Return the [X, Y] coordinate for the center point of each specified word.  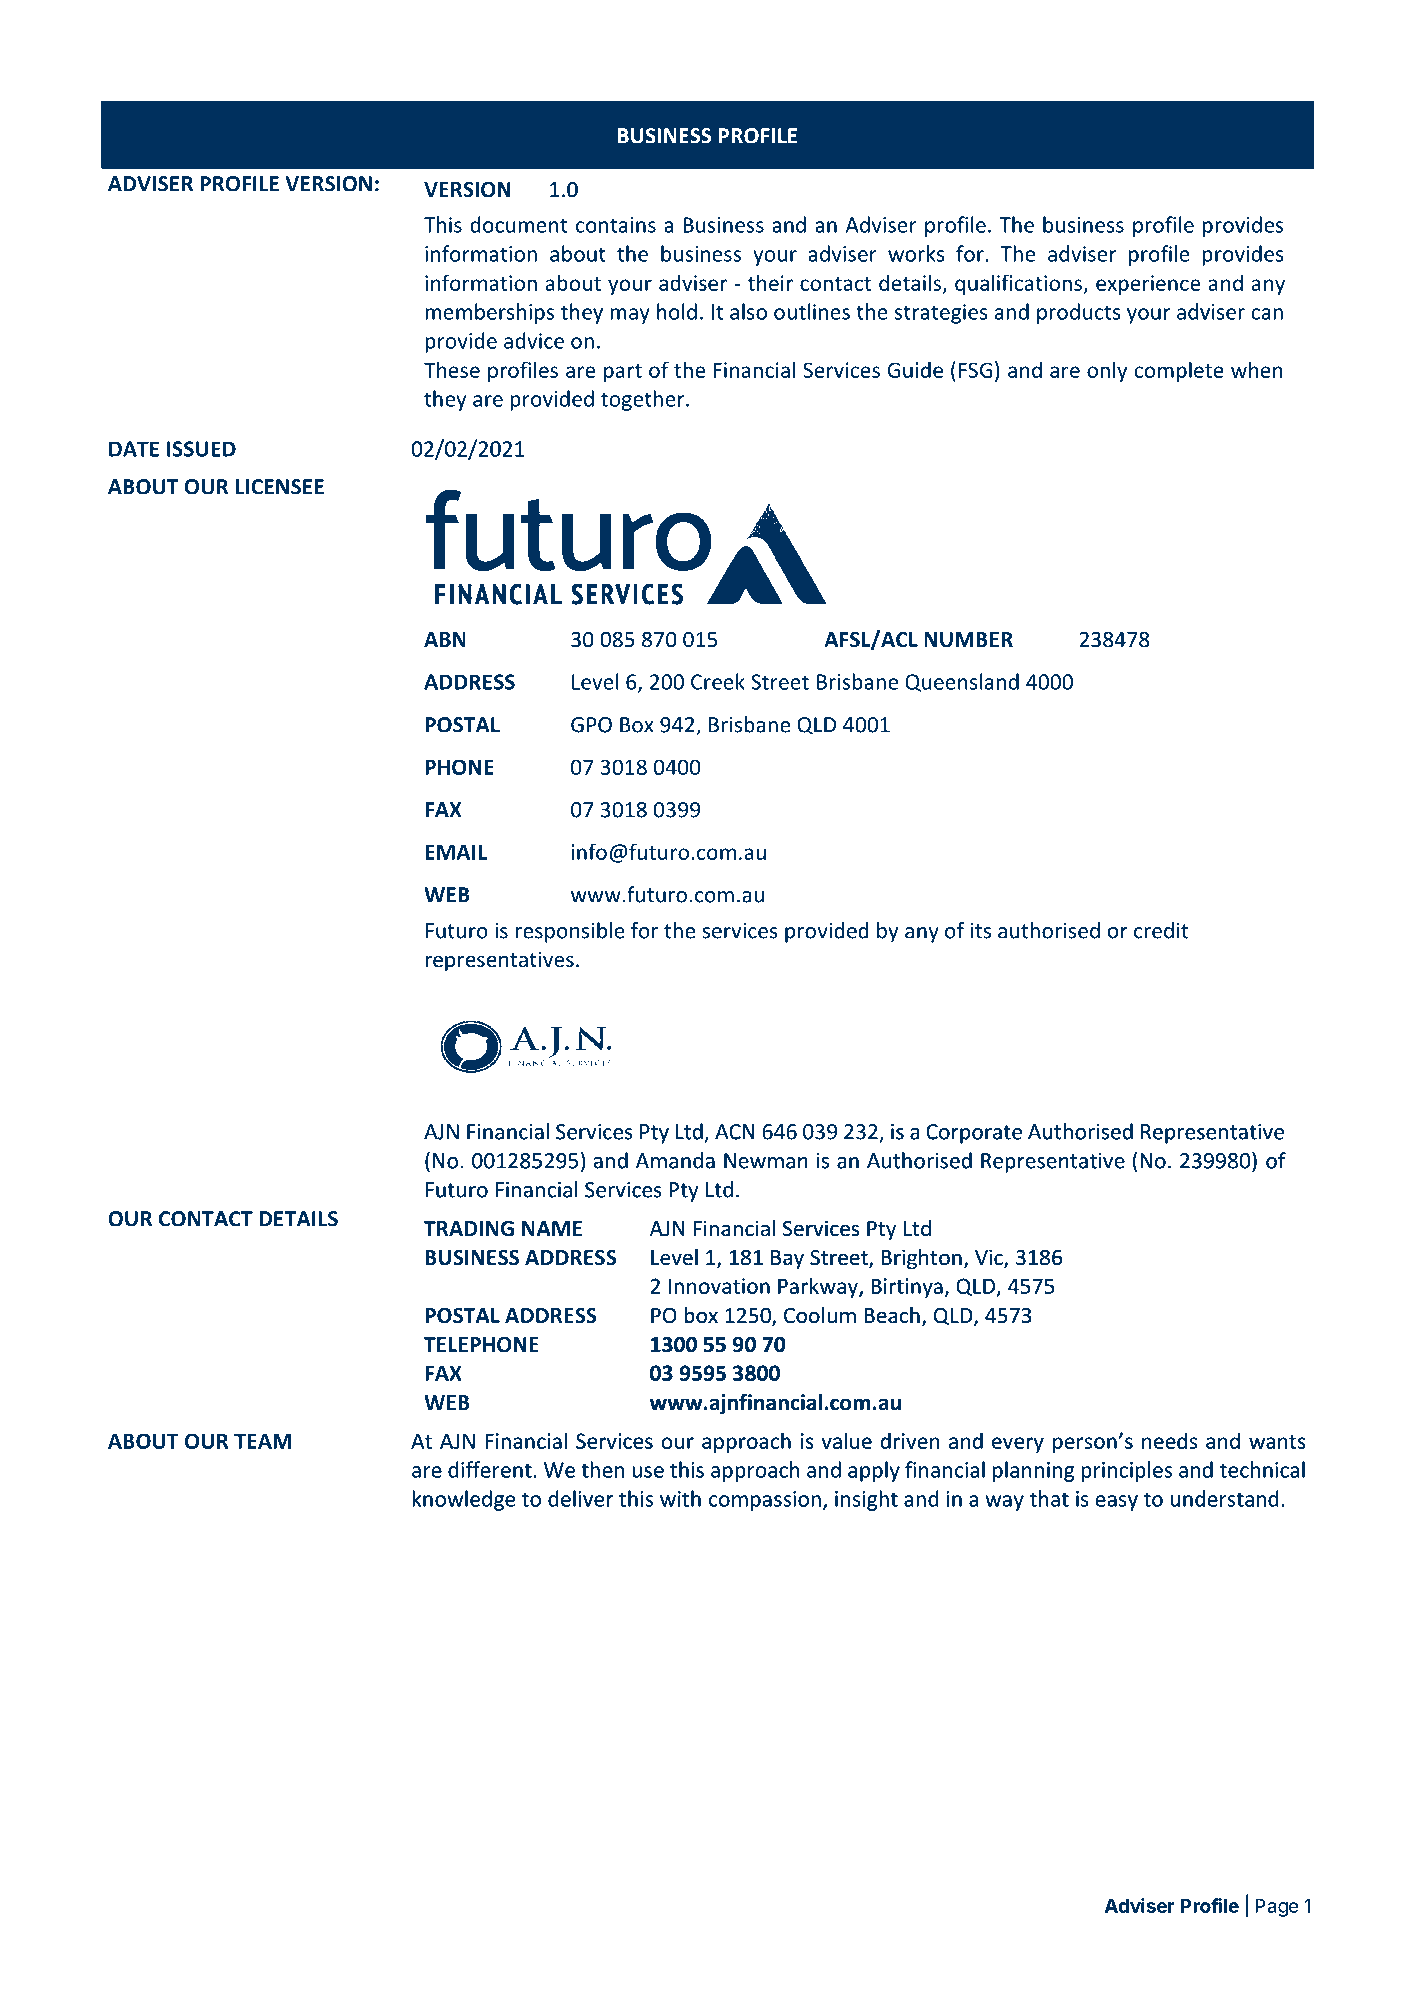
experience [1148, 285]
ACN [735, 1132]
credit [1161, 930]
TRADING [469, 1229]
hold [677, 311]
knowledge [463, 1500]
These [452, 369]
